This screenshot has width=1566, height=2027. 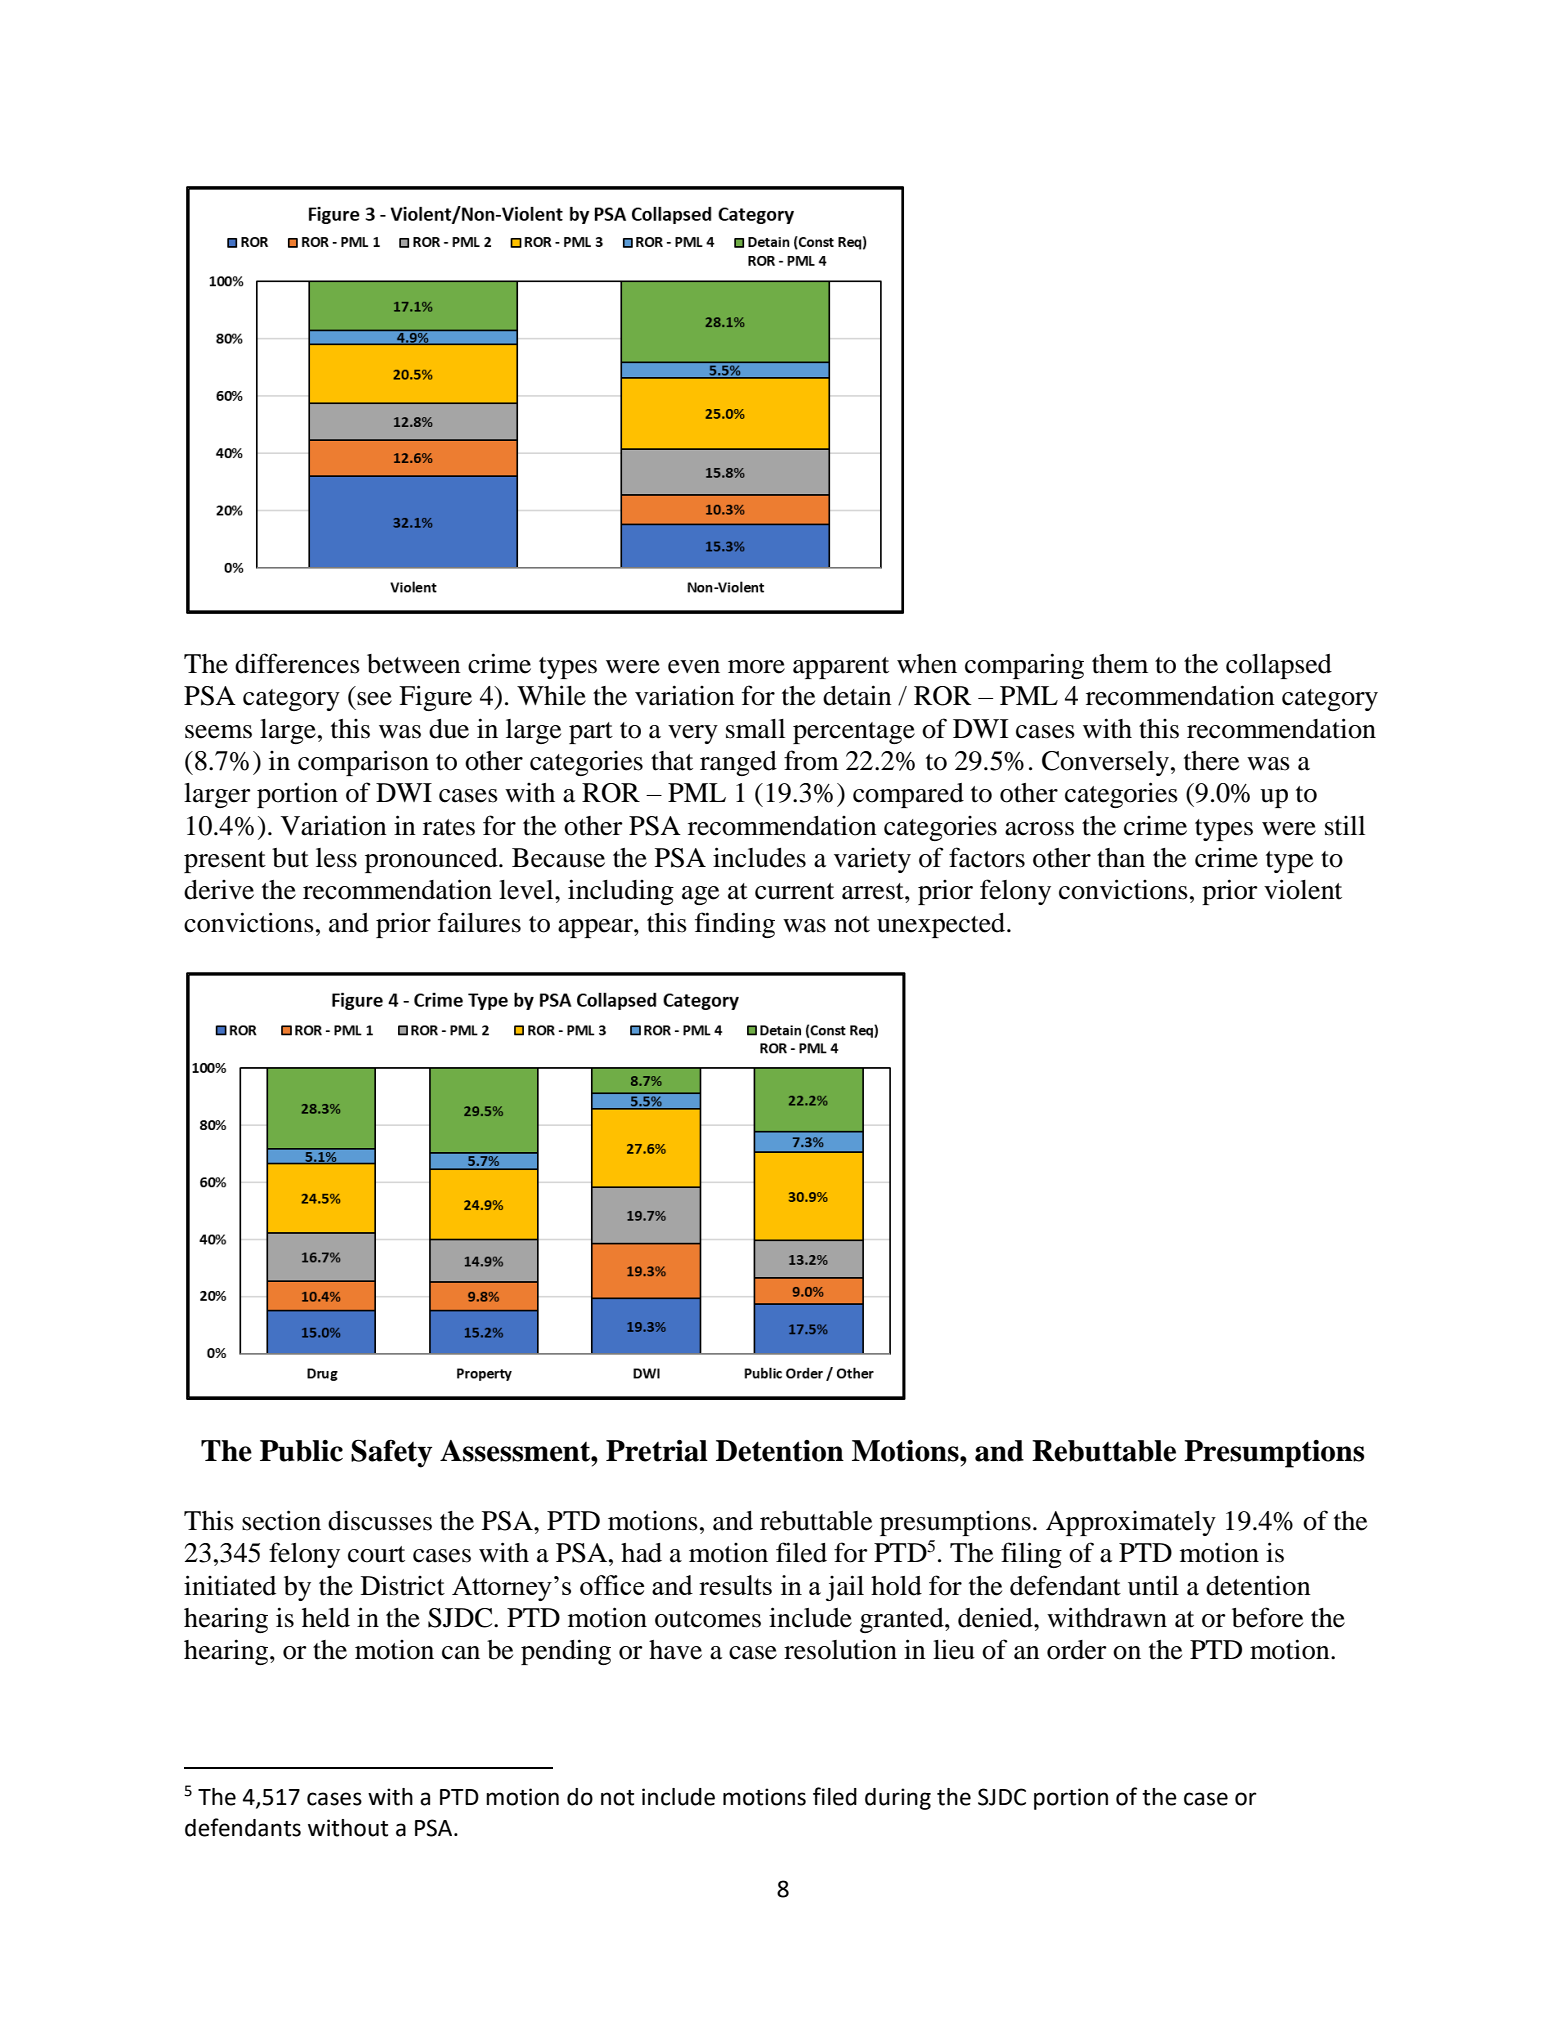 I want to click on Pretrial, so click(x=657, y=1451).
